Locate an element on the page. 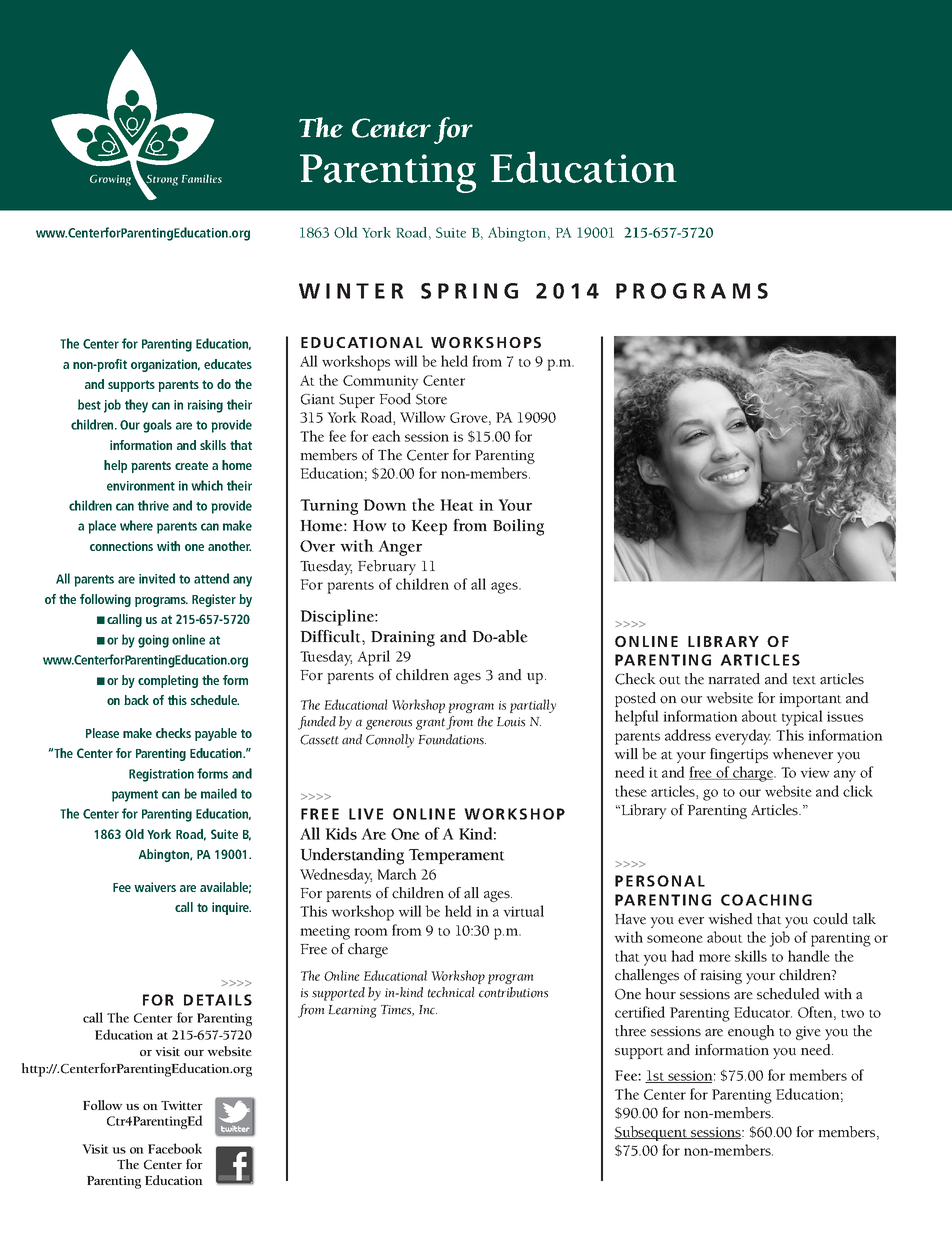  partially is located at coordinates (533, 706).
